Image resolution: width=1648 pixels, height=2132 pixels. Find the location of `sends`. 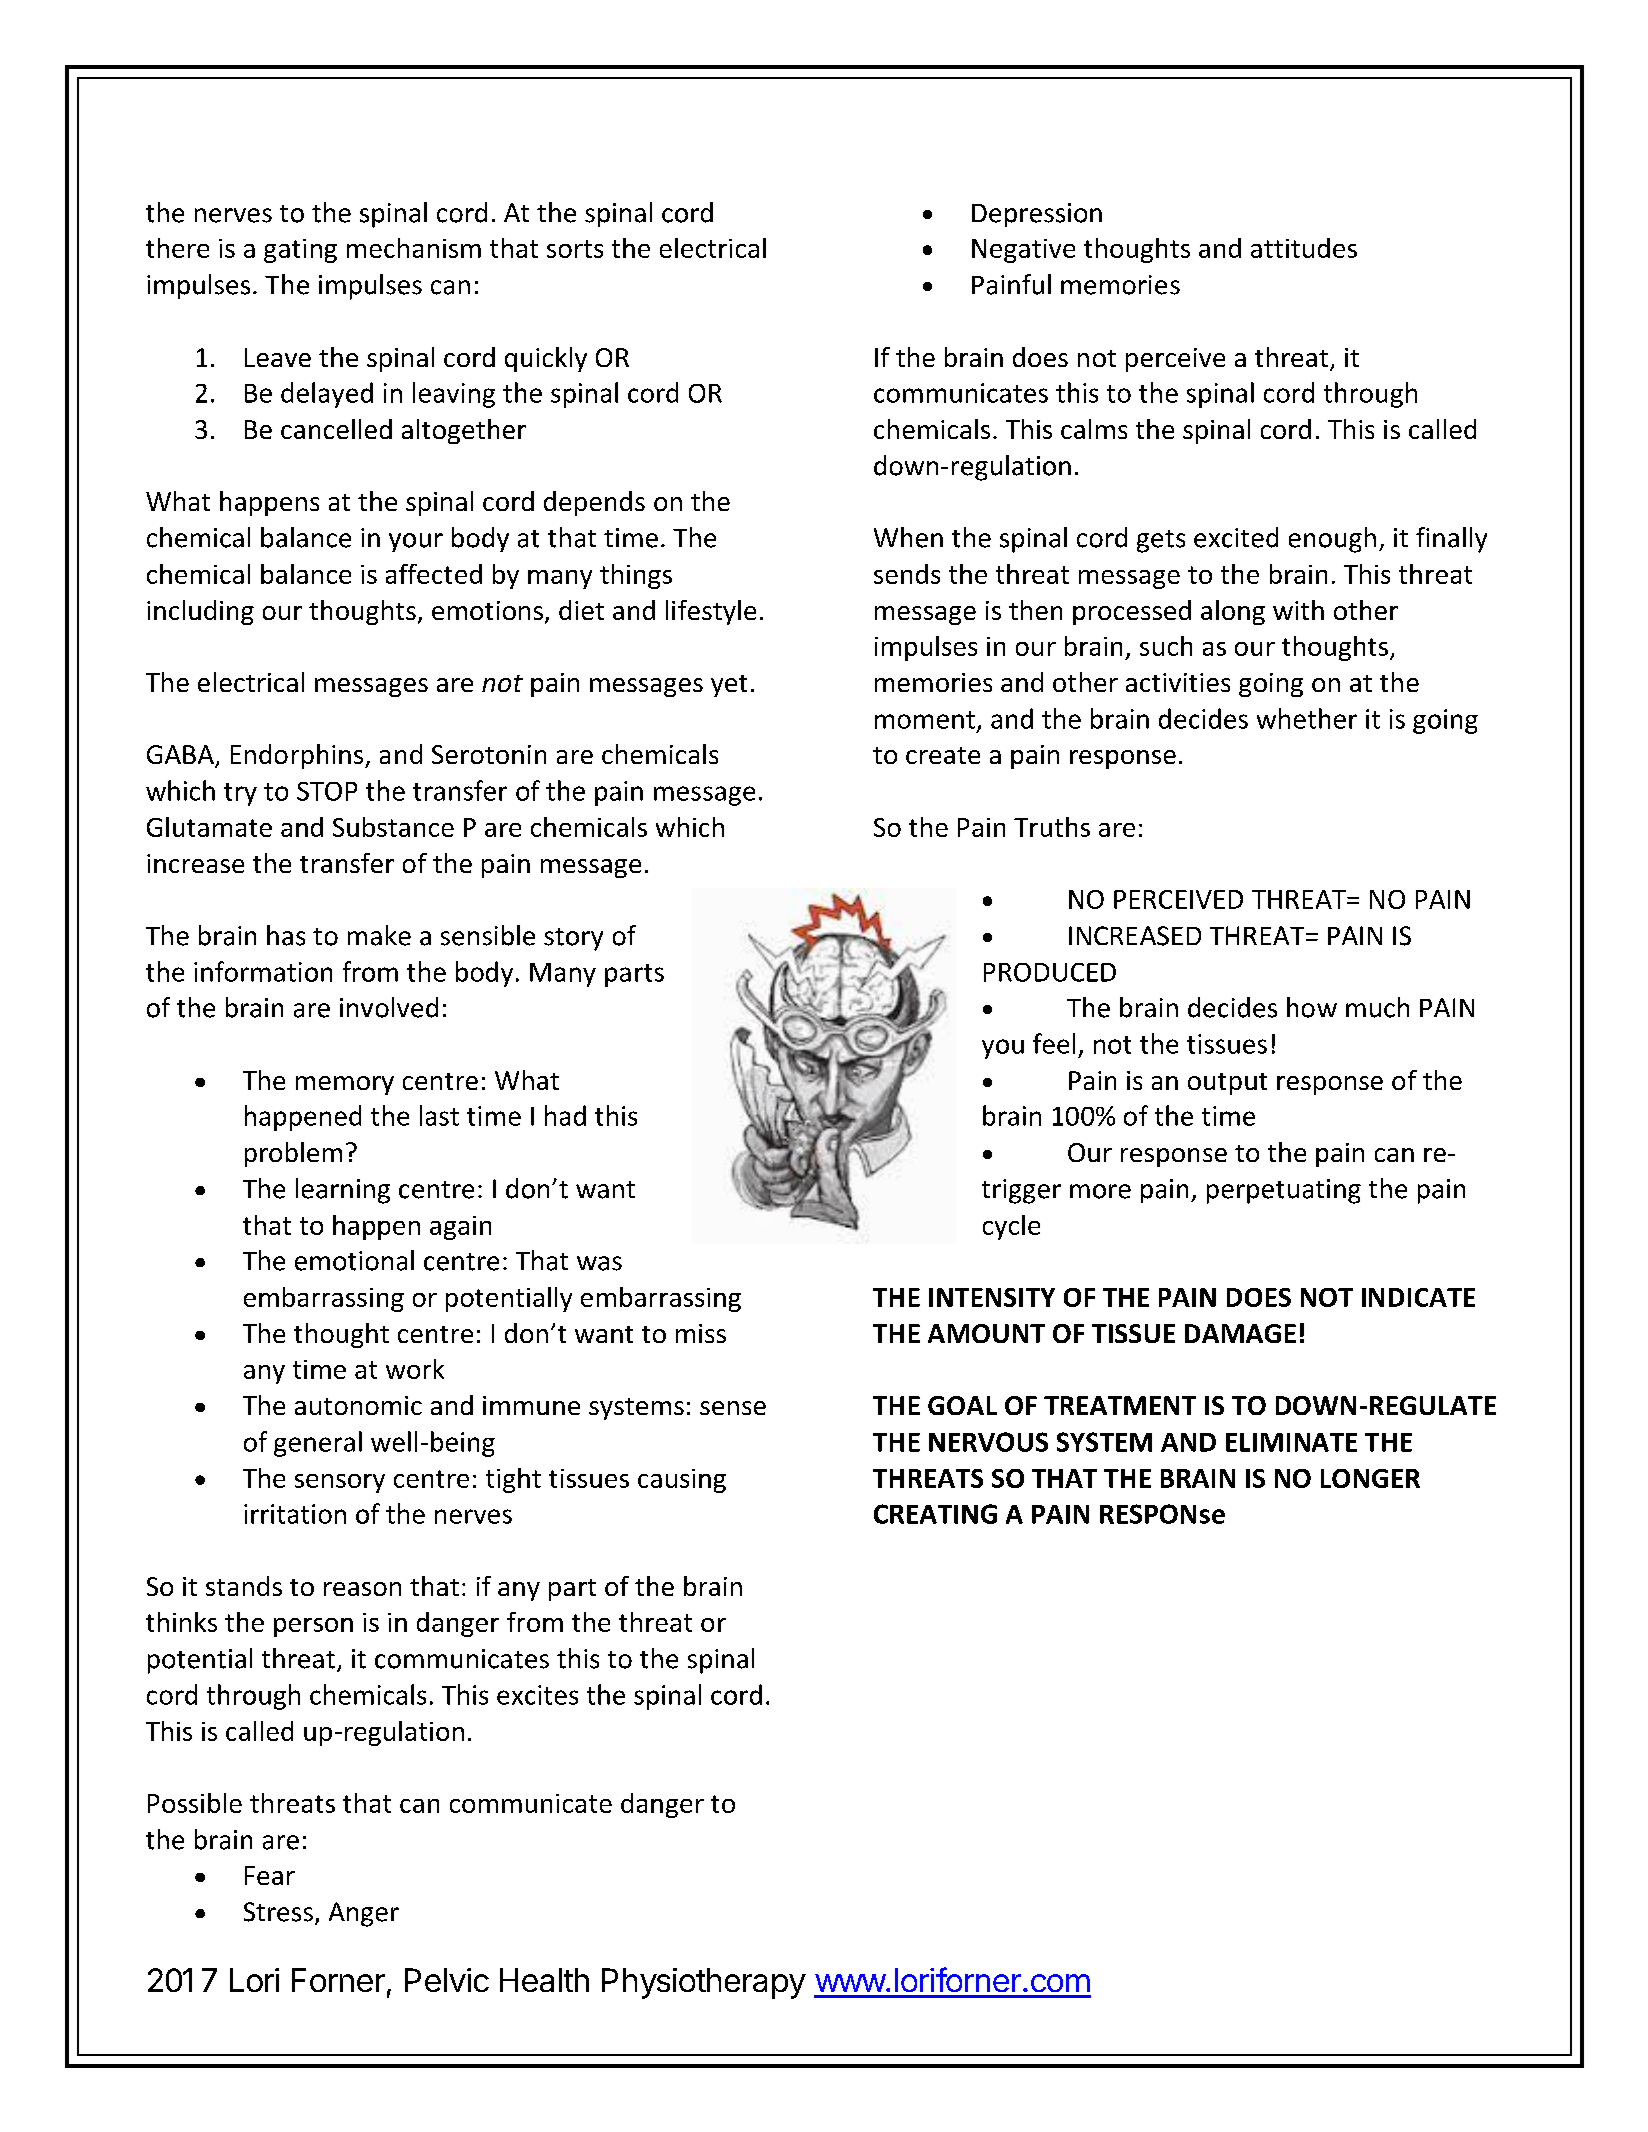

sends is located at coordinates (907, 574).
